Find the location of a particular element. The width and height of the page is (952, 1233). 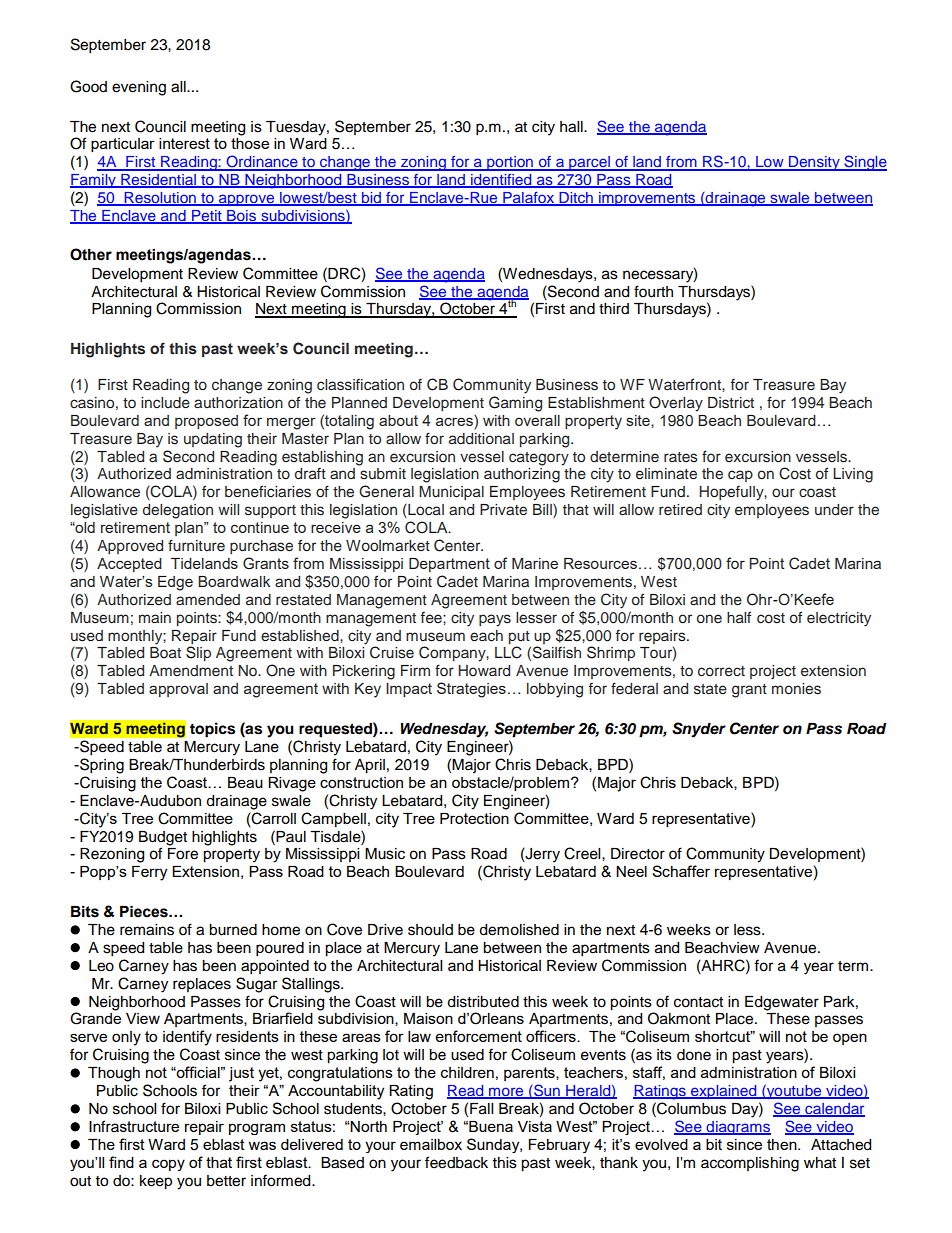

copy is located at coordinates (168, 1165).
